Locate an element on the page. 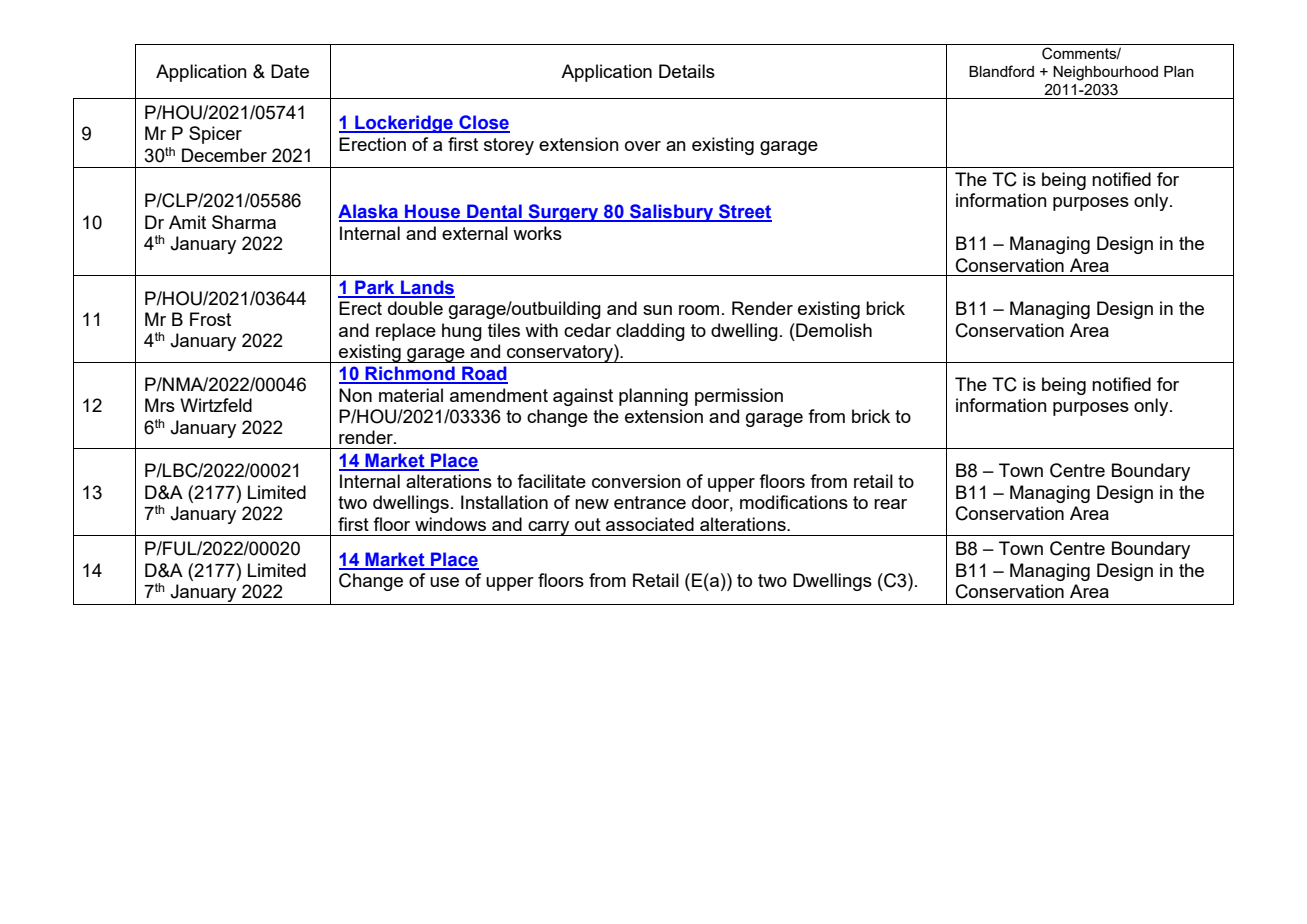 The image size is (1307, 924). Street is located at coordinates (744, 212).
